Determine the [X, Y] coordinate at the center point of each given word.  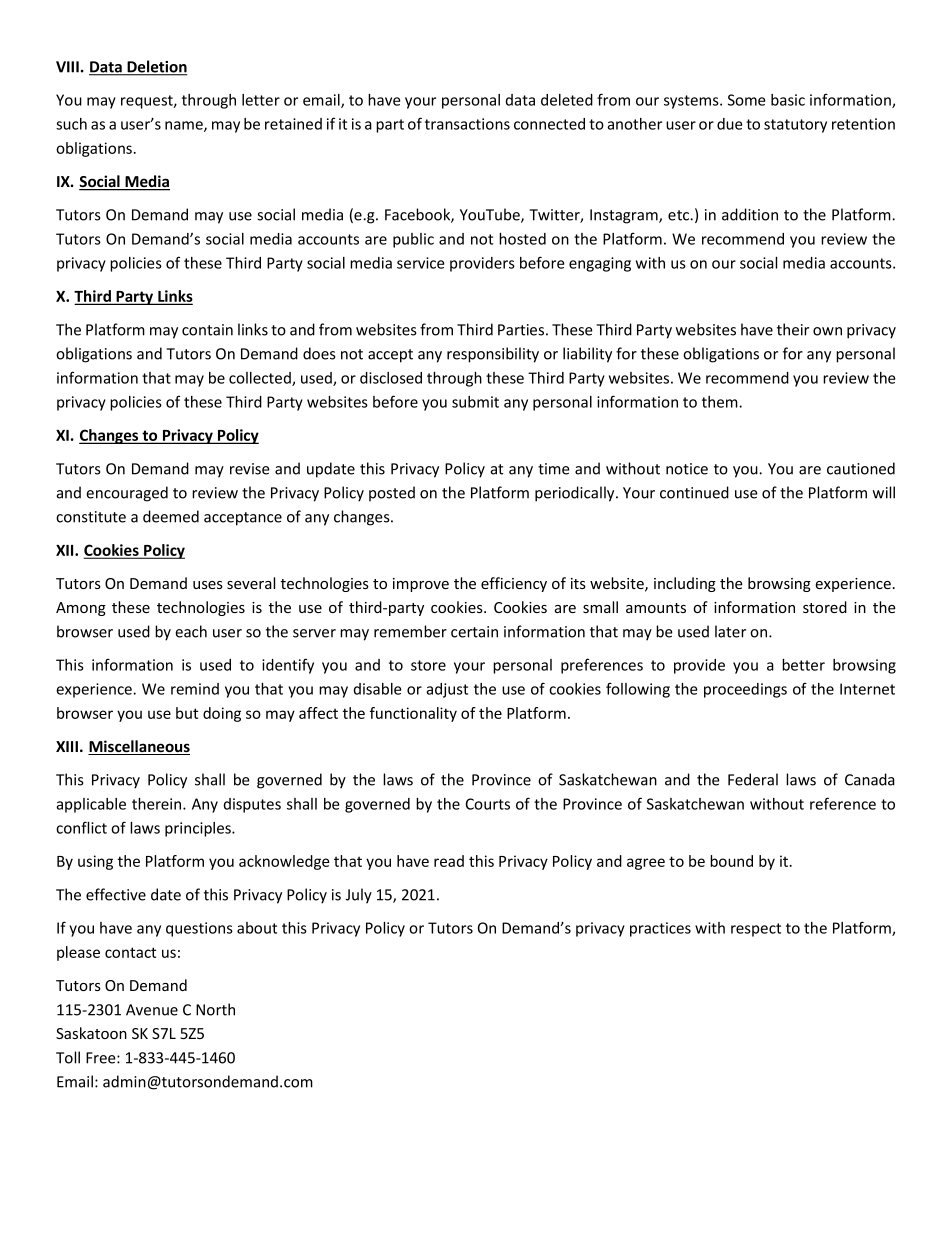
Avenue [152, 1010]
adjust [447, 690]
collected [261, 379]
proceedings [745, 690]
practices [660, 929]
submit [475, 402]
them [721, 402]
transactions [467, 124]
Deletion [156, 67]
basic [788, 100]
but [187, 713]
